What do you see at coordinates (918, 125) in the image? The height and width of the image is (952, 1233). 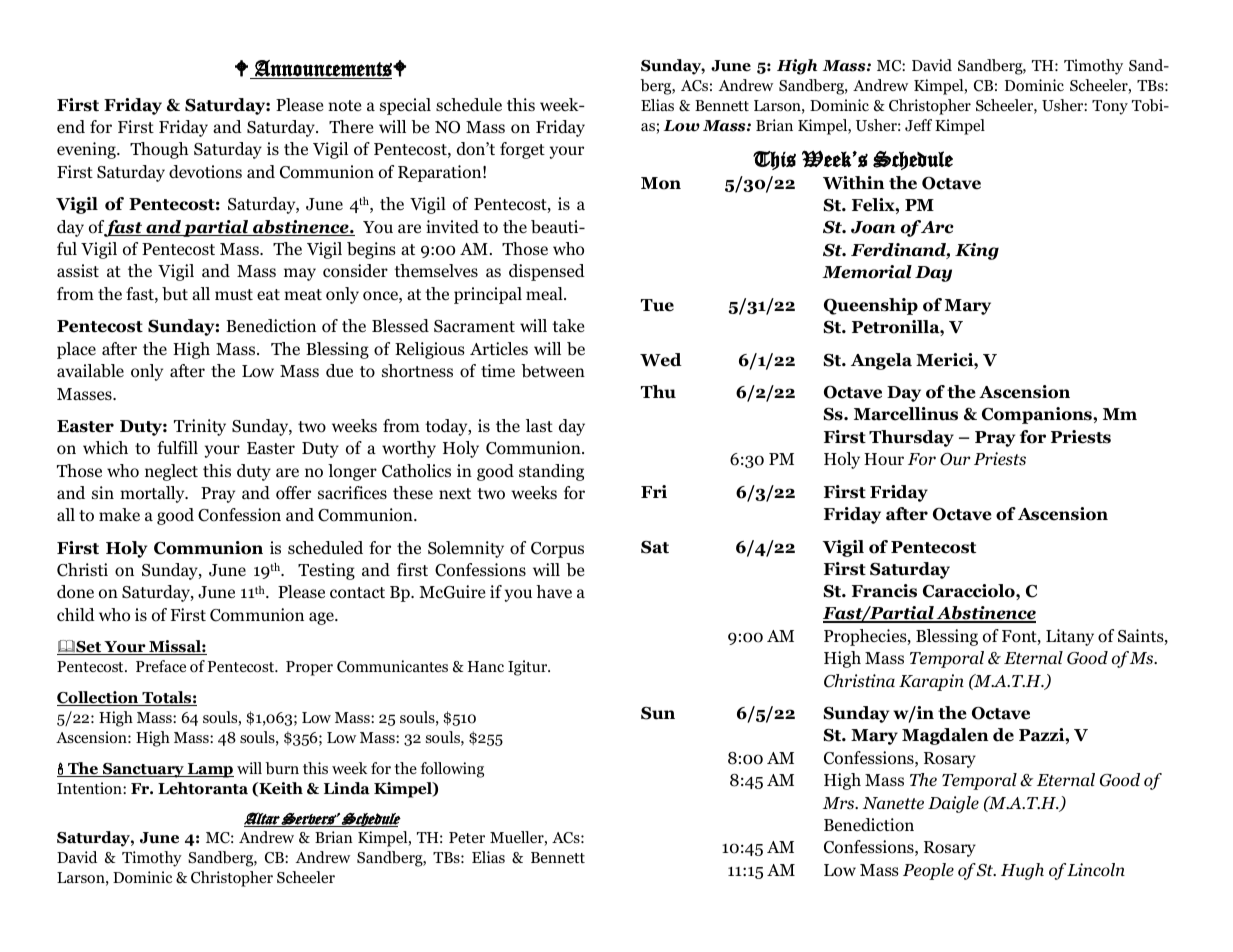 I see `Jeff` at bounding box center [918, 125].
